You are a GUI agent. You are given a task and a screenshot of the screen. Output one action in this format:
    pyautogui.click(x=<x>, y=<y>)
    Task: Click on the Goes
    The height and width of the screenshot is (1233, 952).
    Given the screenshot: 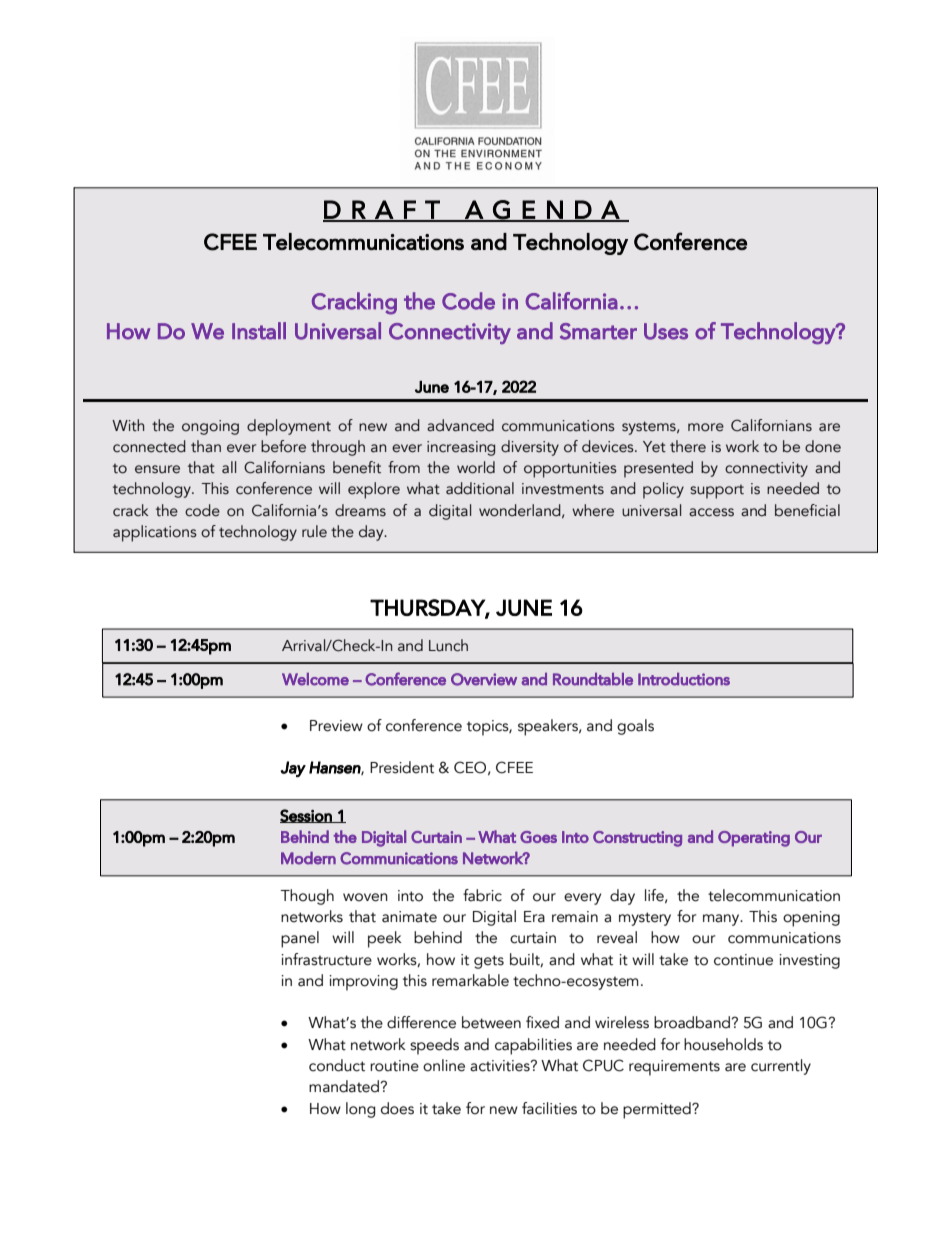 What is the action you would take?
    pyautogui.click(x=538, y=837)
